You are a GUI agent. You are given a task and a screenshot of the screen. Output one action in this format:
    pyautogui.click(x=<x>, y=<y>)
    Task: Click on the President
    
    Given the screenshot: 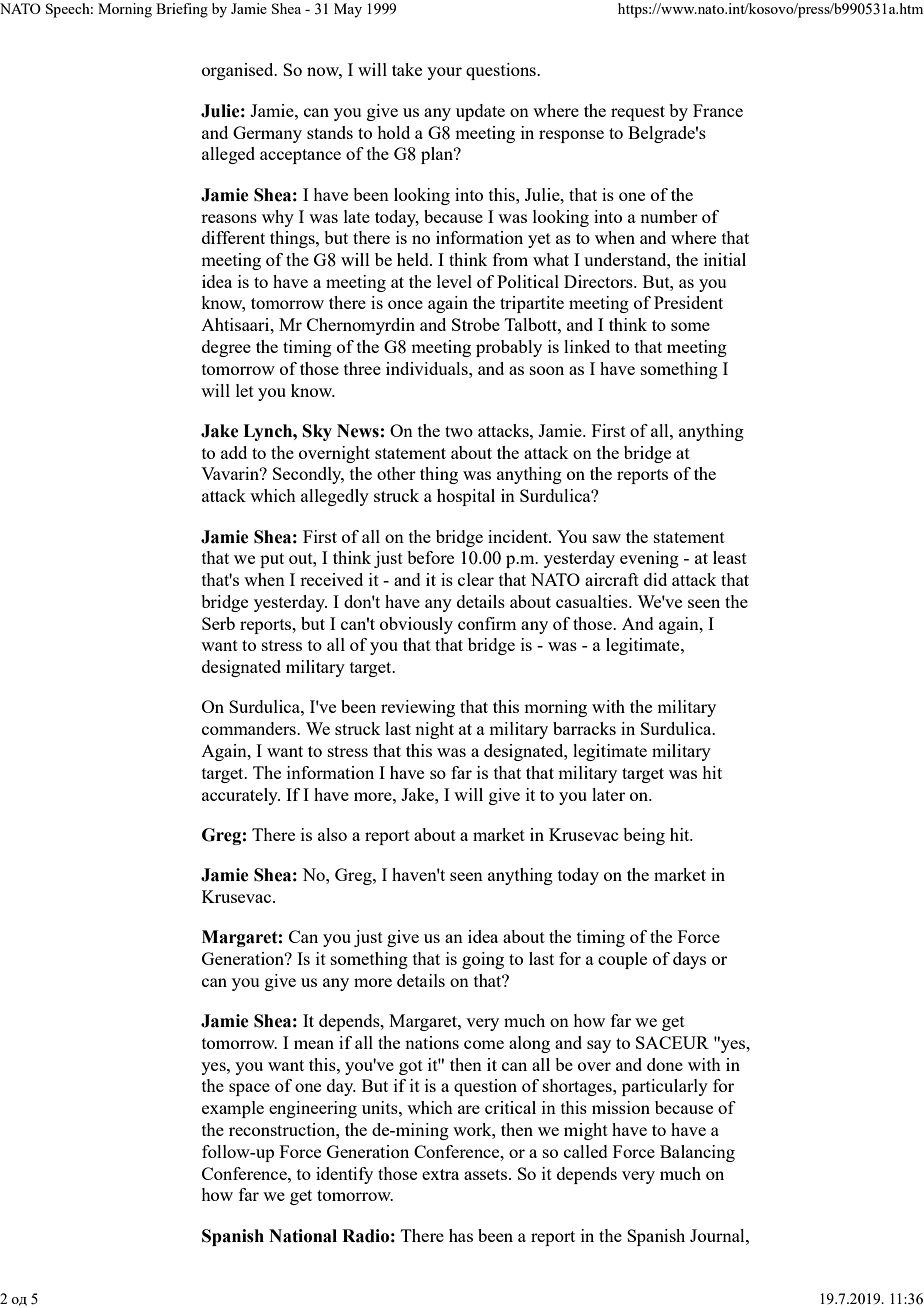 What is the action you would take?
    pyautogui.click(x=688, y=302)
